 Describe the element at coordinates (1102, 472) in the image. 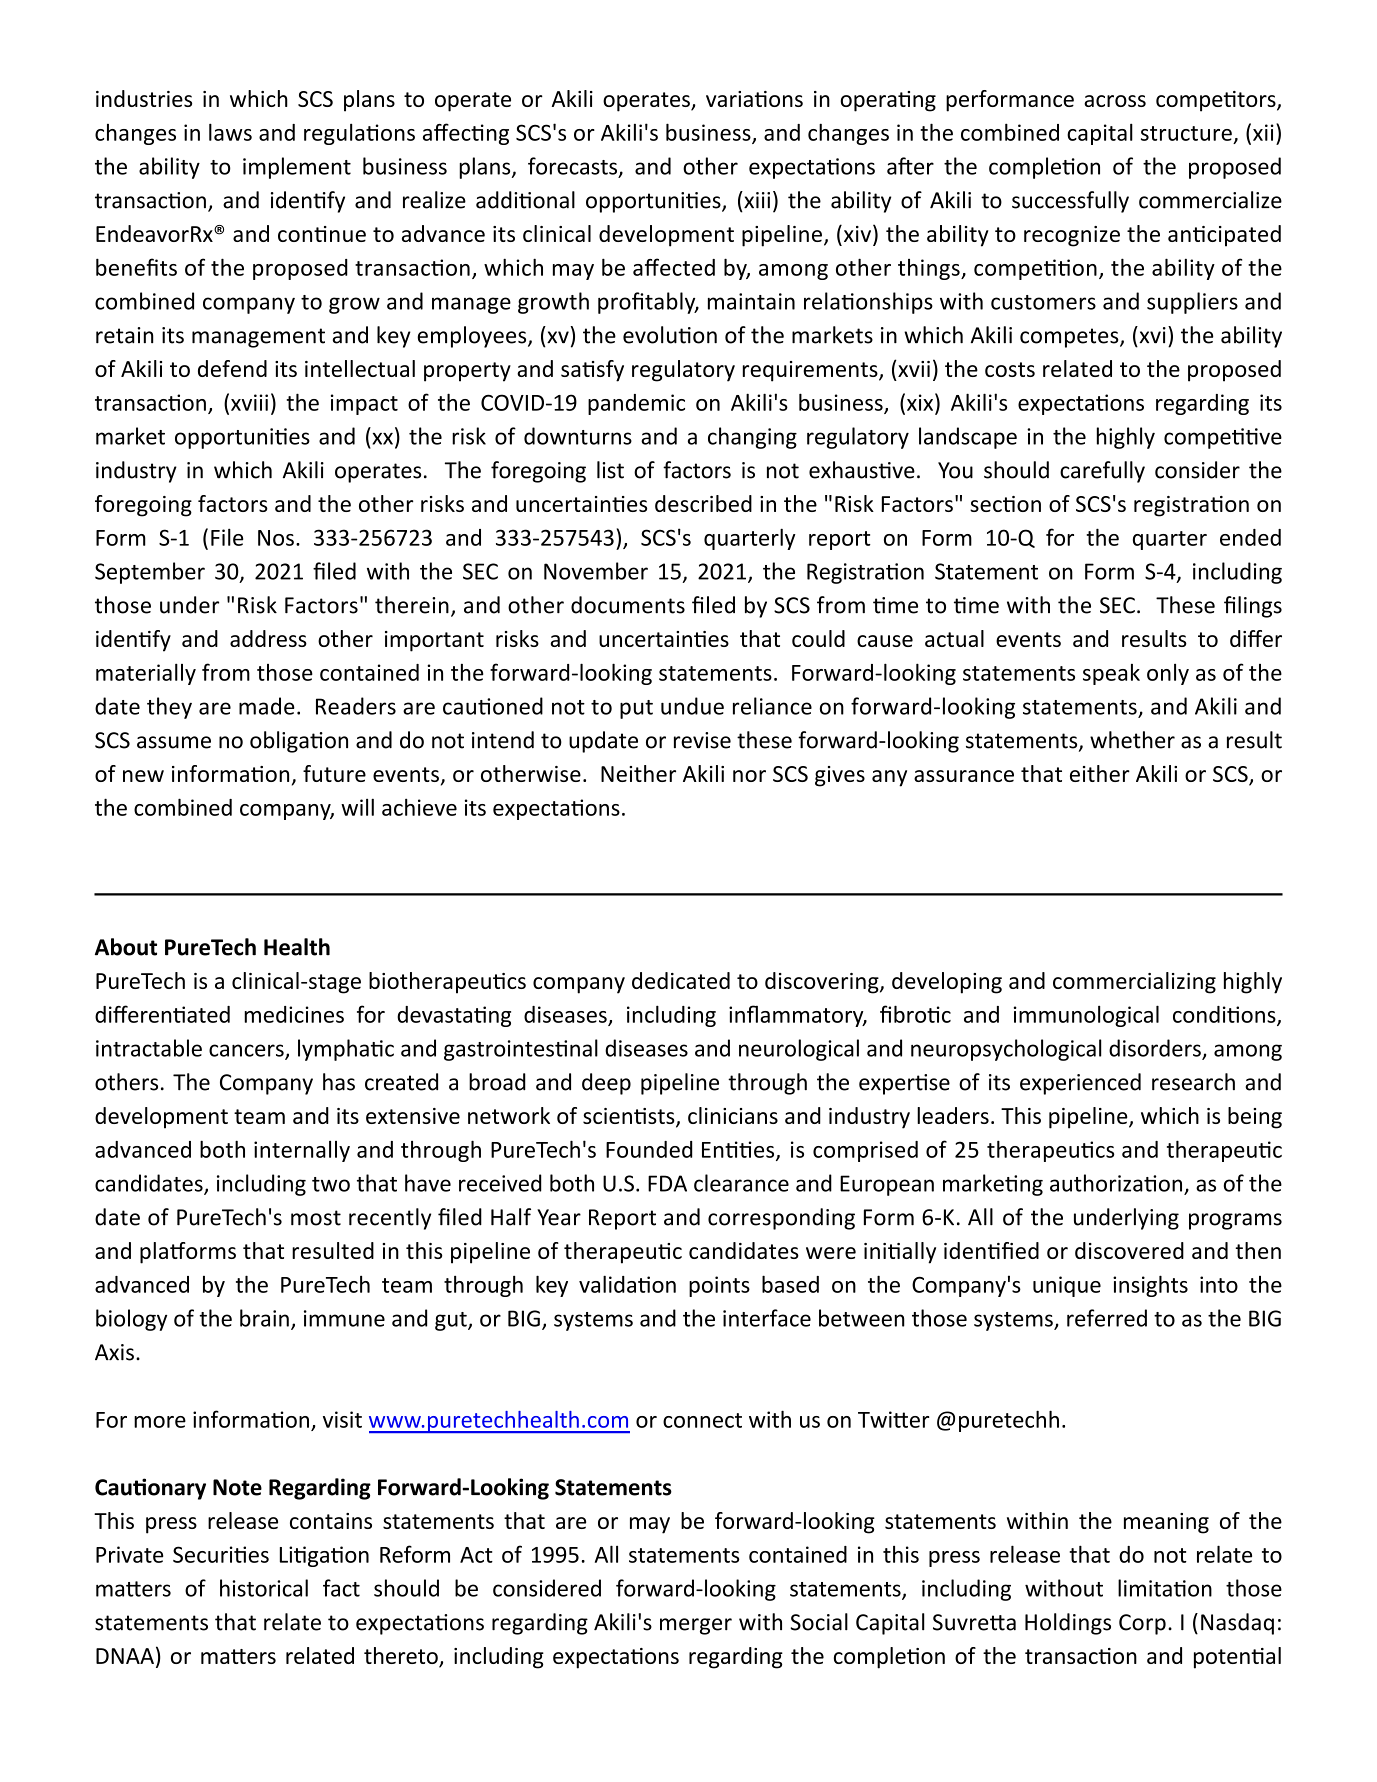

I see `carefully` at that location.
